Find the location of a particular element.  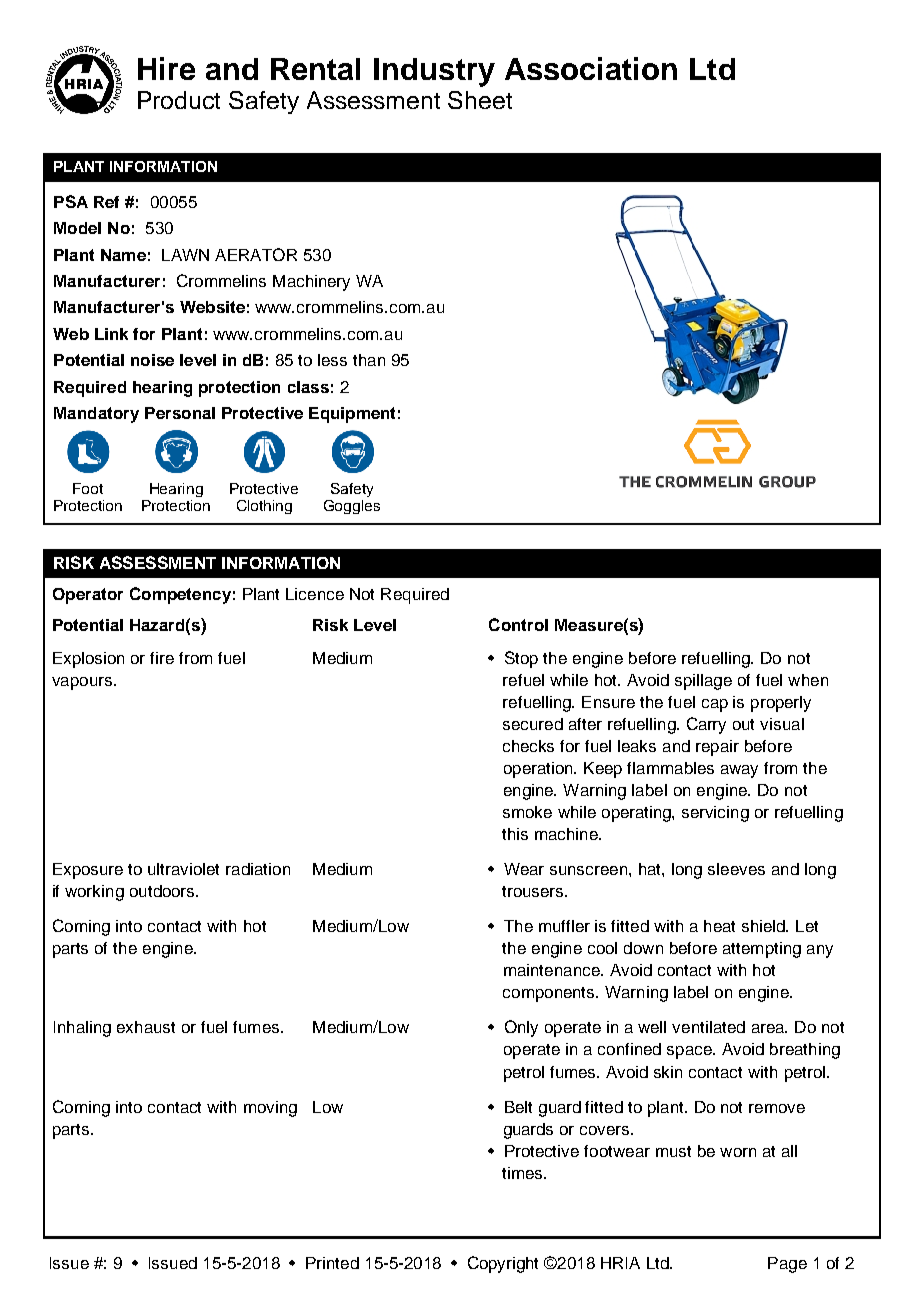

Page is located at coordinates (787, 1265).
